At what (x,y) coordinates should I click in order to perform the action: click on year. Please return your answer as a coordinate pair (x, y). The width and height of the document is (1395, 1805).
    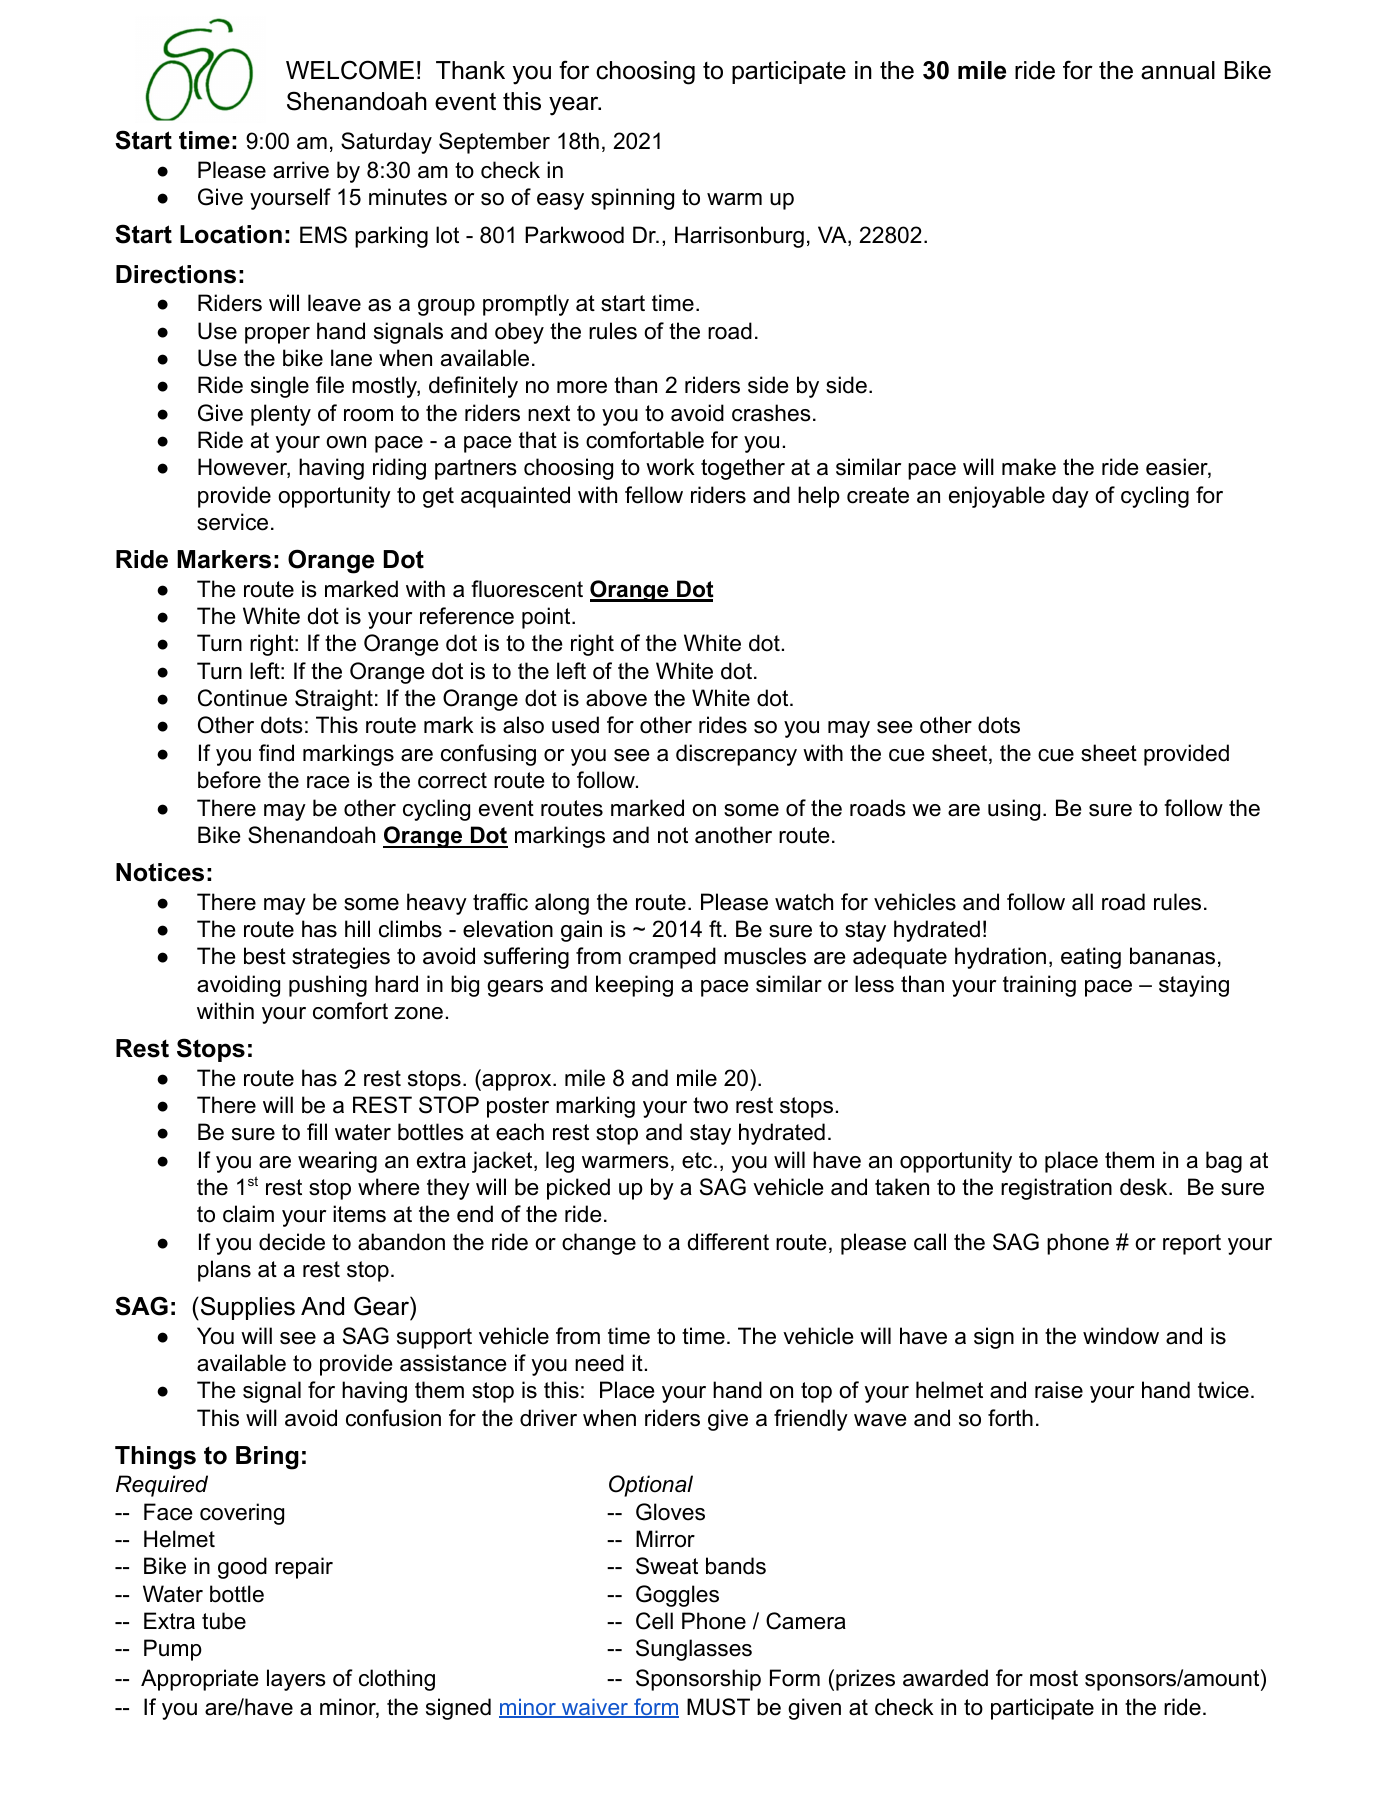
    Looking at the image, I should click on (575, 106).
